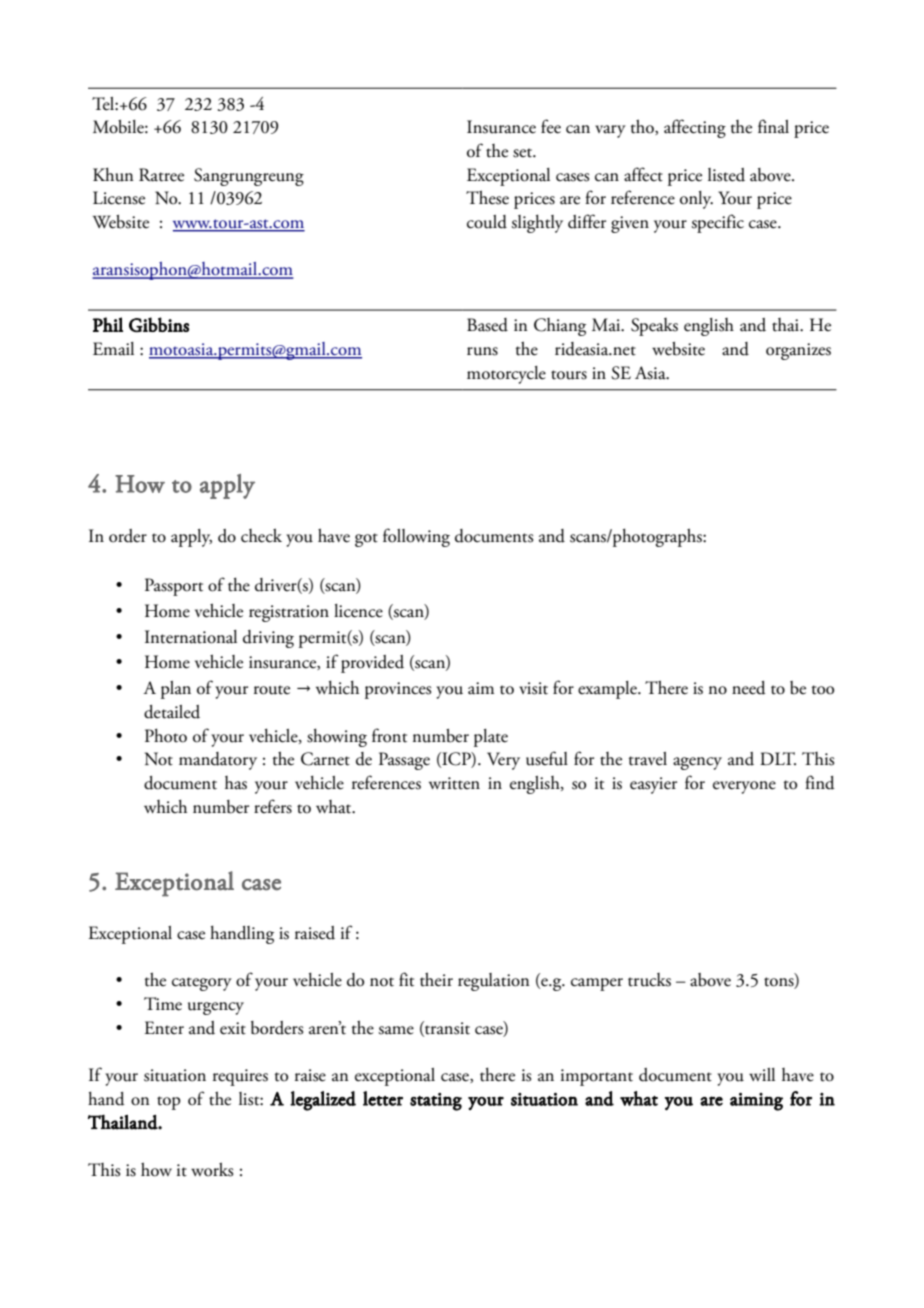 The image size is (924, 1308). Describe the element at coordinates (212, 1169) in the screenshot. I see `works` at that location.
